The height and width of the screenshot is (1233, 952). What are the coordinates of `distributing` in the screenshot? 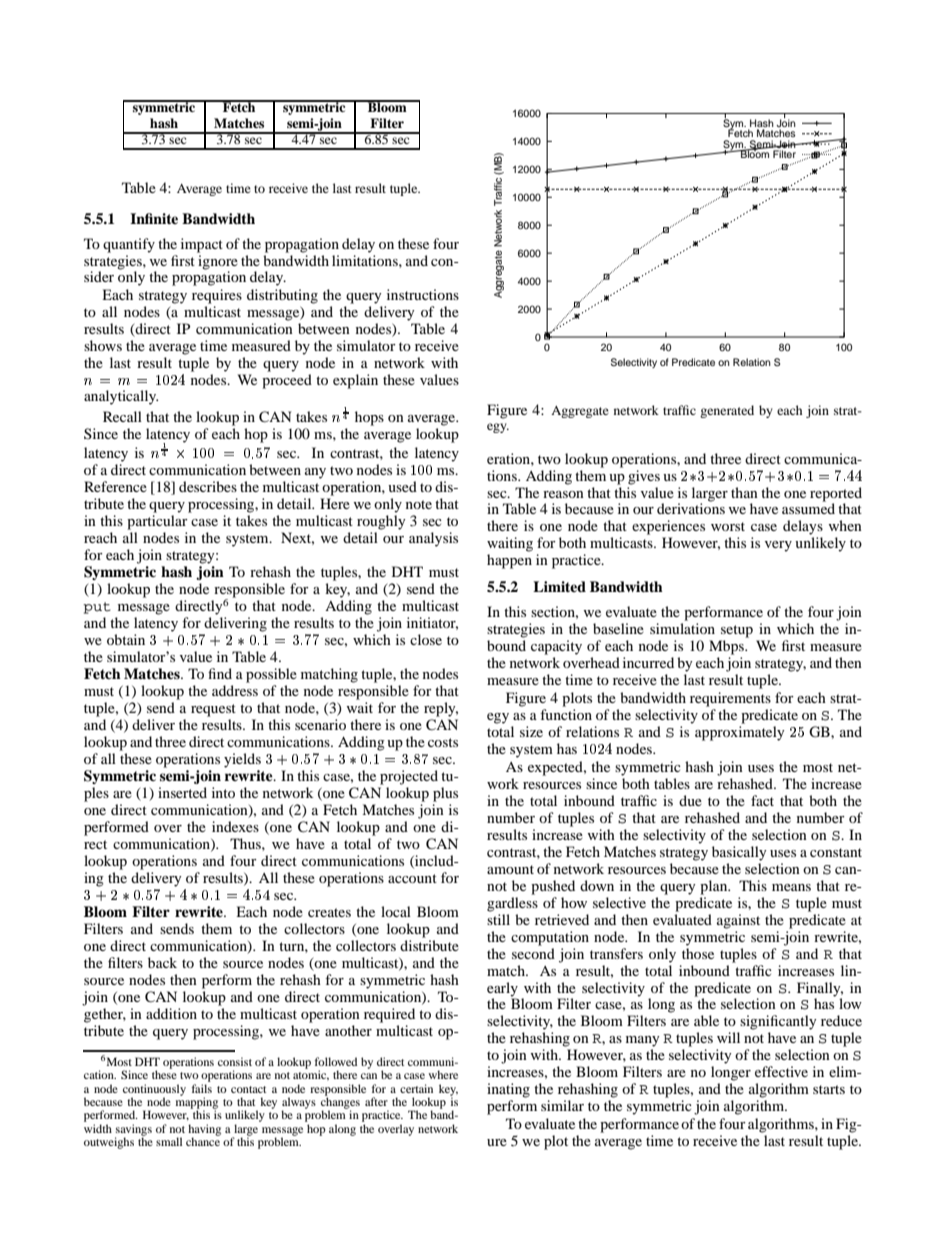 It's located at (282, 296).
